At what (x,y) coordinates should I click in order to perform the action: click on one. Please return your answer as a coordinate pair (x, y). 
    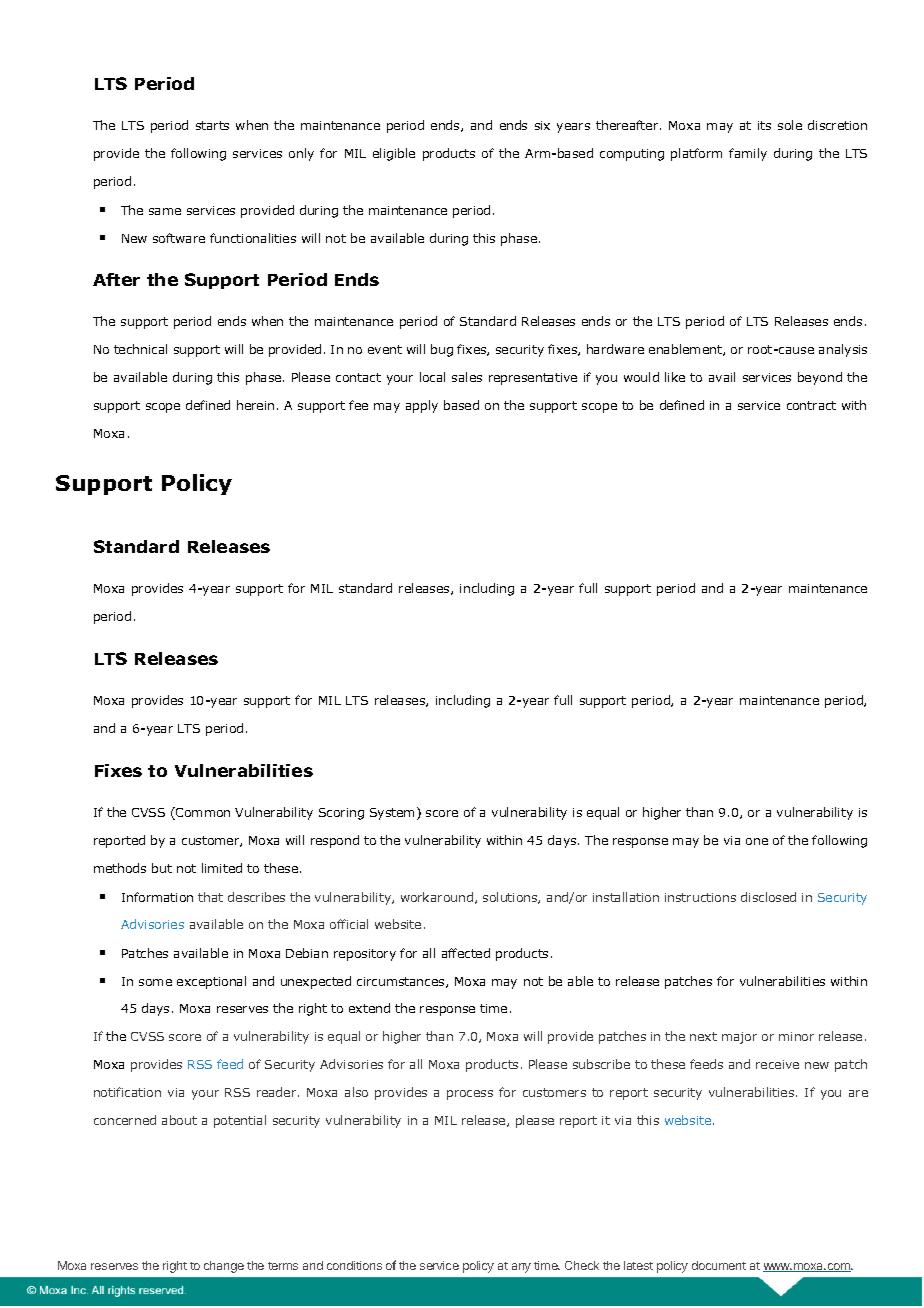
    Looking at the image, I should click on (757, 841).
